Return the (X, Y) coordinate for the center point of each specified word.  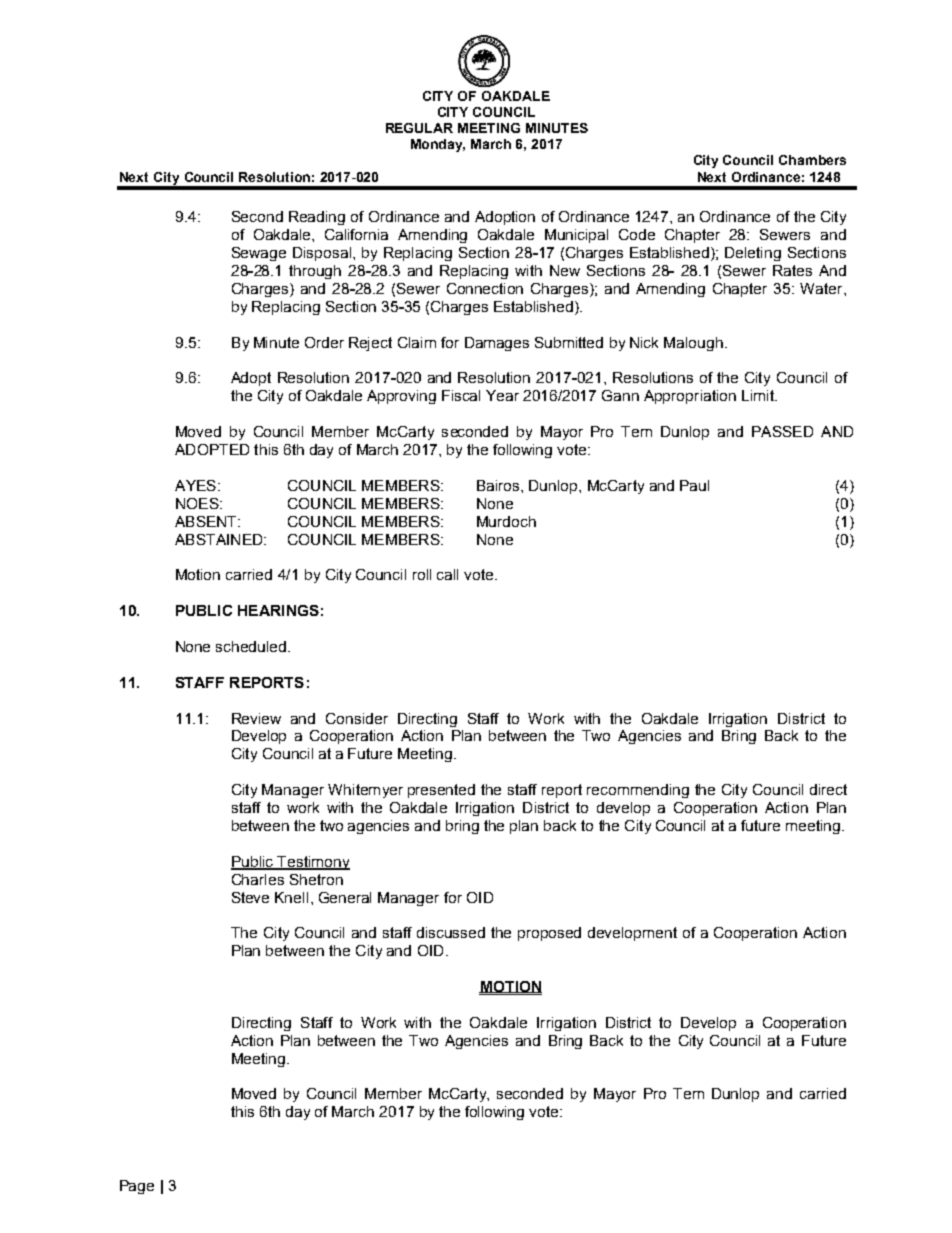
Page (137, 1187)
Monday (438, 145)
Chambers (812, 160)
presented (441, 791)
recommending (638, 791)
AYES (195, 485)
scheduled (252, 646)
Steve (250, 897)
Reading (317, 218)
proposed (549, 934)
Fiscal (461, 395)
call (447, 574)
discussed (451, 932)
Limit (759, 395)
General (345, 897)
